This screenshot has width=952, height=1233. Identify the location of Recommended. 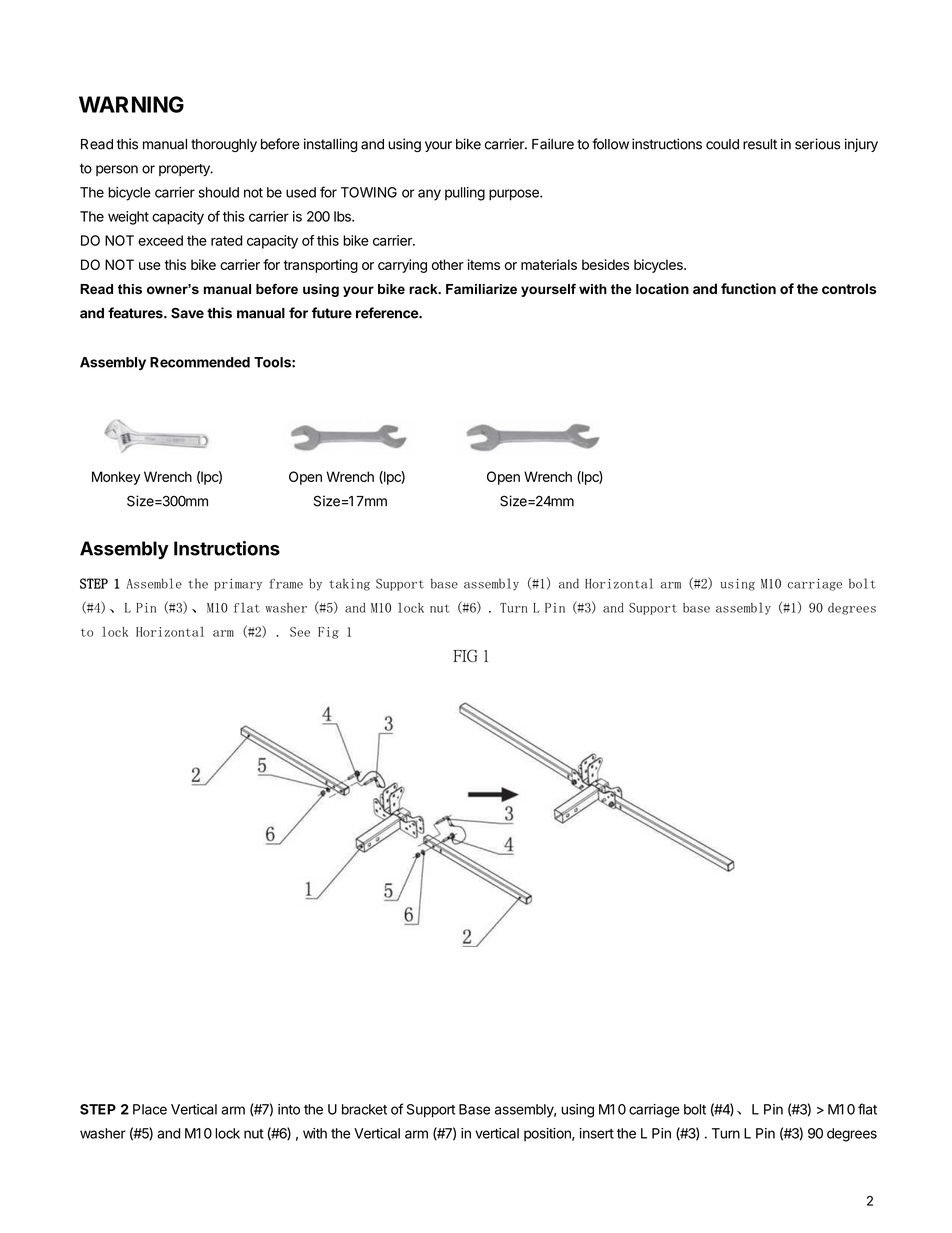
(200, 362).
